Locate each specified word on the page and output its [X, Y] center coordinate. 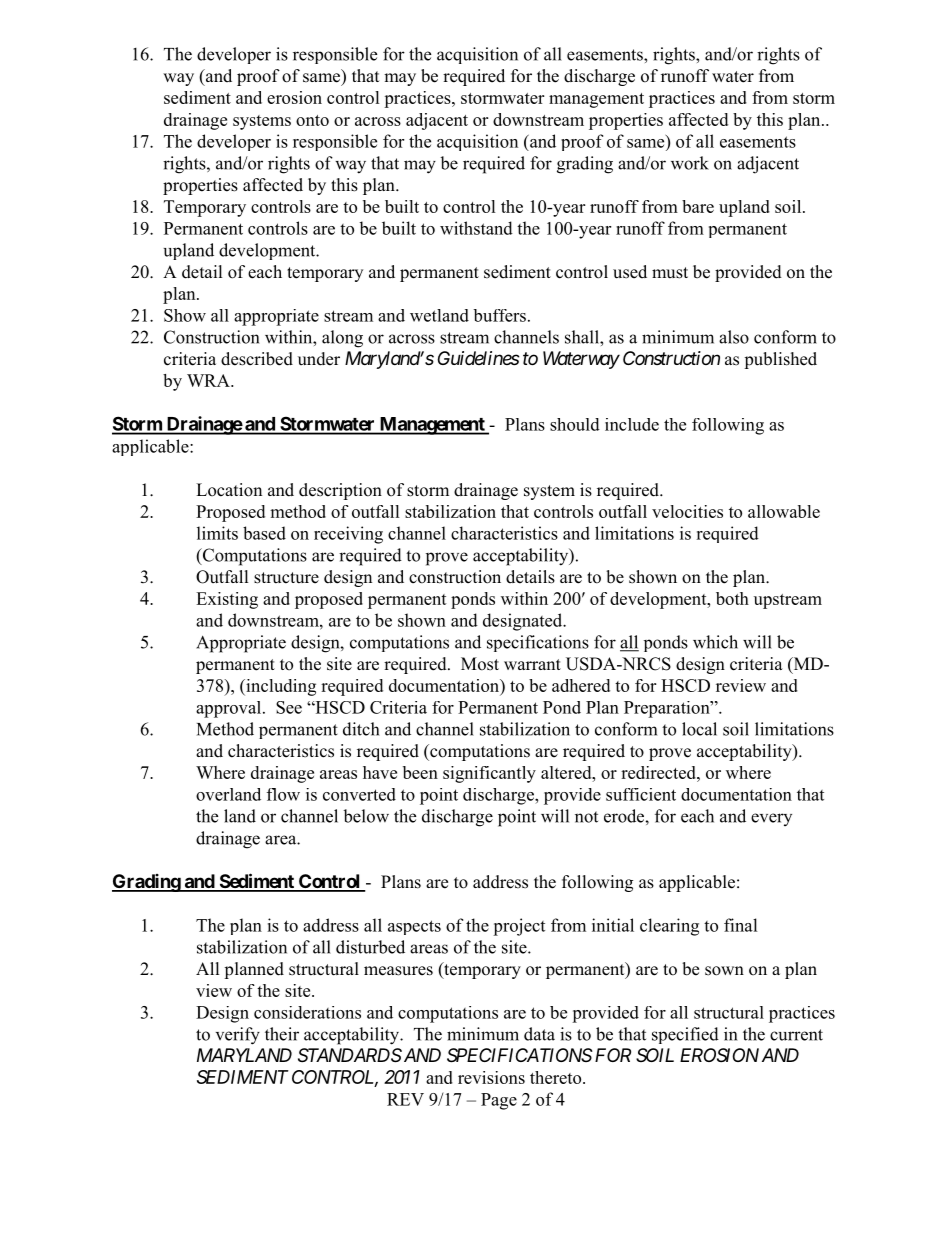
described [257, 359]
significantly [489, 774]
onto [312, 120]
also [734, 337]
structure [286, 578]
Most [480, 664]
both [732, 598]
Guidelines [479, 358]
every [771, 819]
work [690, 163]
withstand [476, 228]
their [282, 1034]
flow [283, 794]
